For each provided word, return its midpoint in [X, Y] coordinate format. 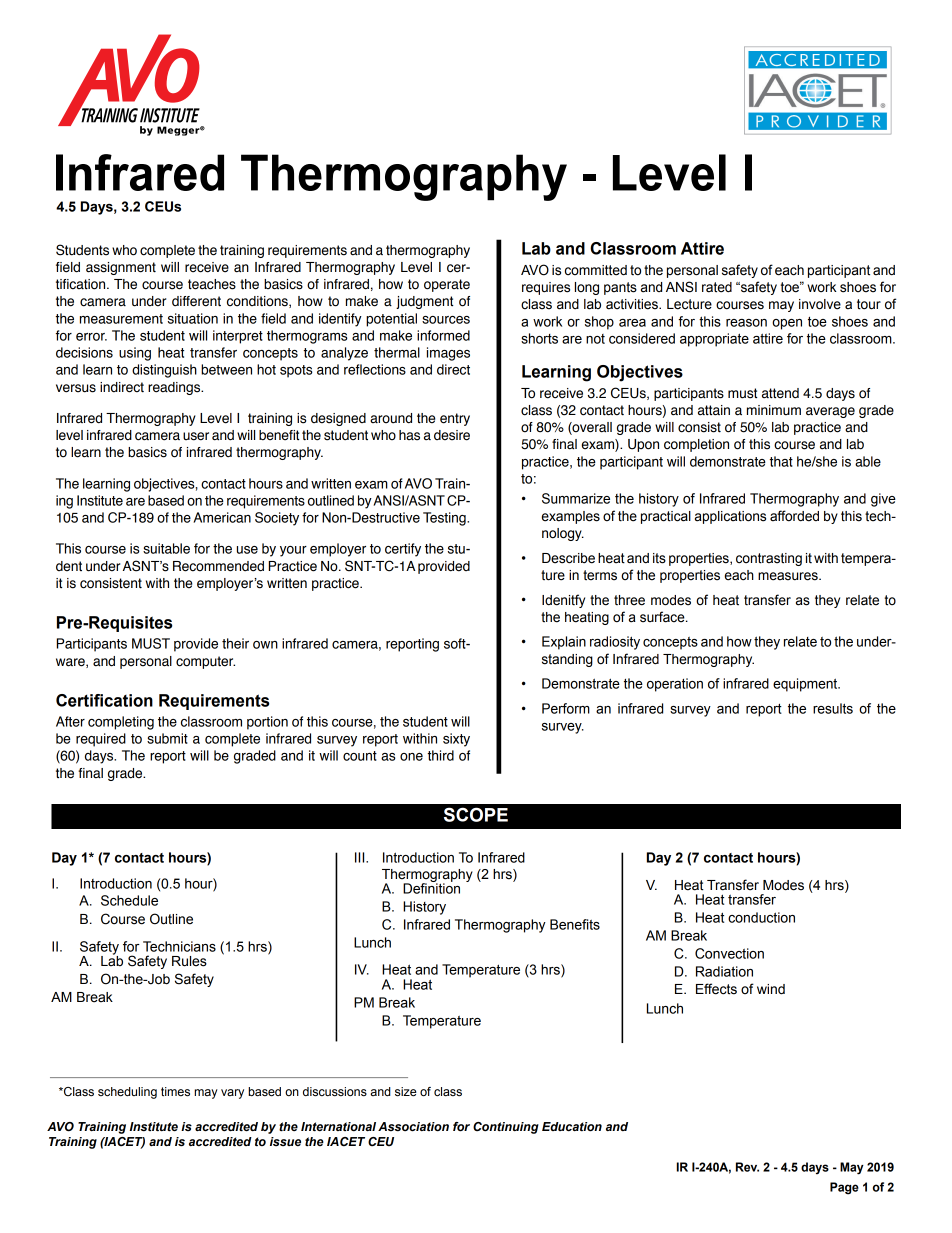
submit [167, 738]
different [196, 301]
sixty [456, 740]
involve [820, 304]
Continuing [506, 1128]
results [833, 708]
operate [447, 285]
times [175, 1092]
